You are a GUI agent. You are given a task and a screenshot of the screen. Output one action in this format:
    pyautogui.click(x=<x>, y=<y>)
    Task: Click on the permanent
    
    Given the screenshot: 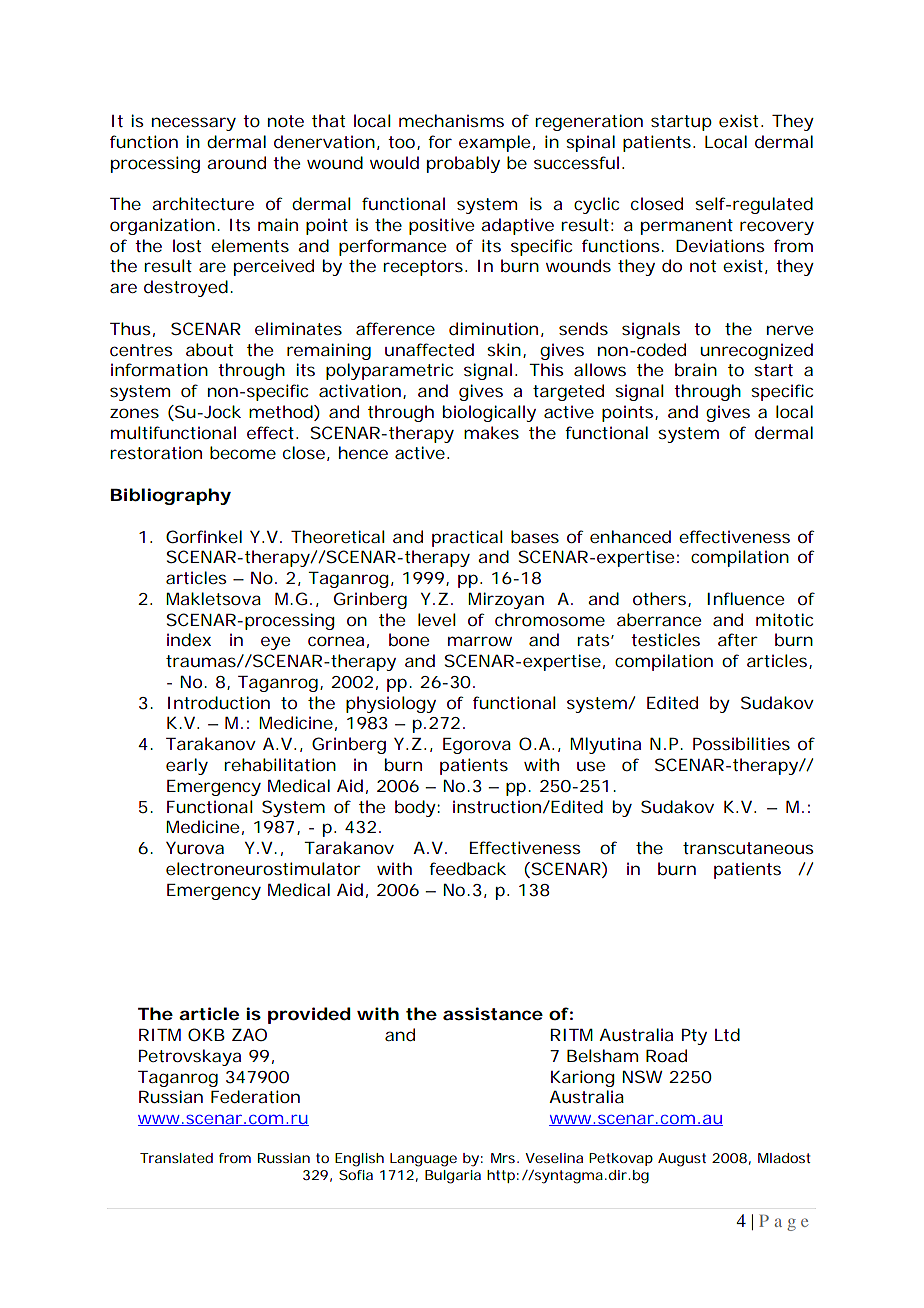 What is the action you would take?
    pyautogui.click(x=687, y=227)
